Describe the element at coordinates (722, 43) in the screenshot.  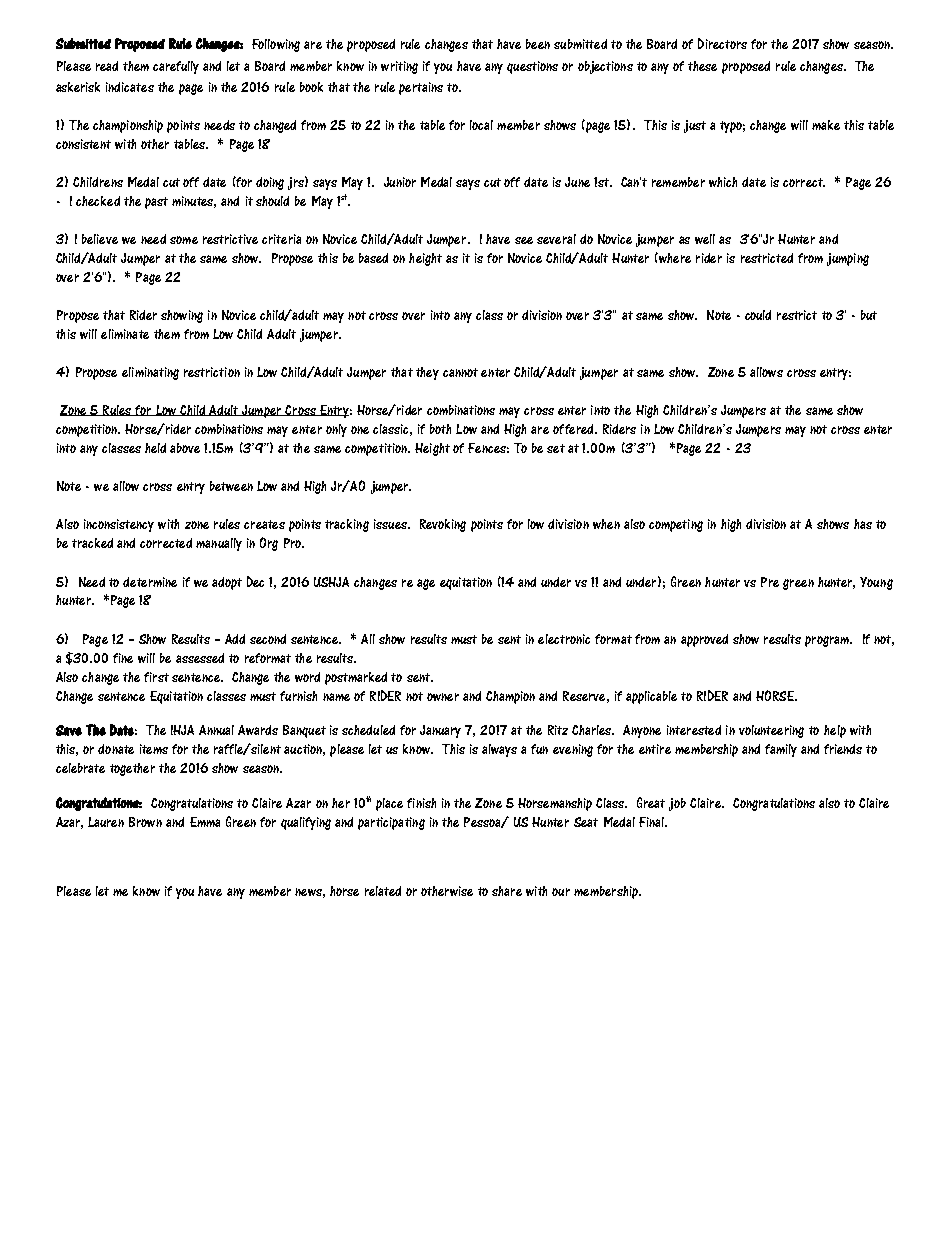
I see `Directors` at that location.
